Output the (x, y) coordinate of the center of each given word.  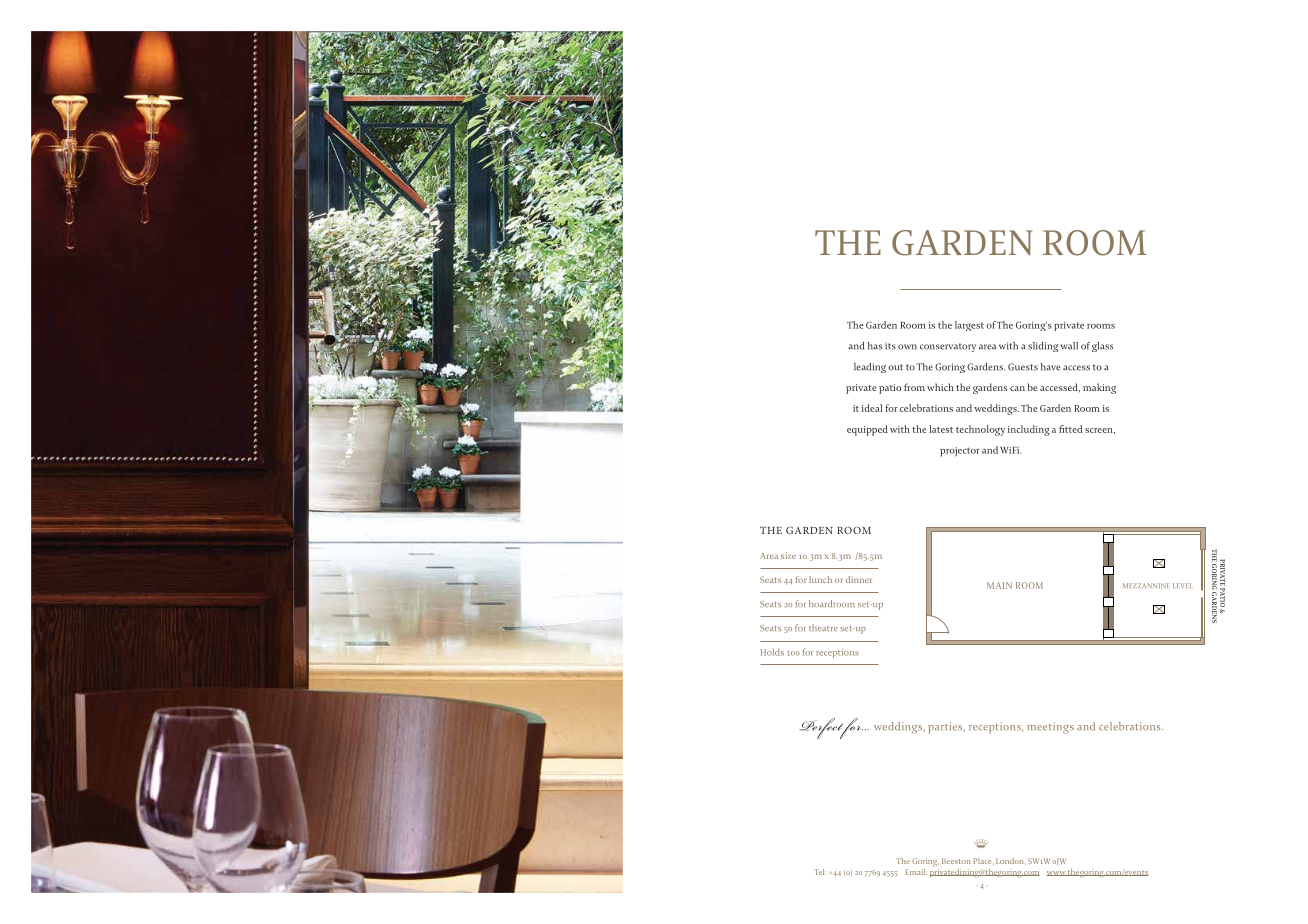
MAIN (999, 585)
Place (983, 861)
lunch (820, 579)
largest (969, 326)
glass (1102, 347)
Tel (819, 872)
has (875, 346)
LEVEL (1183, 585)
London (1011, 861)
